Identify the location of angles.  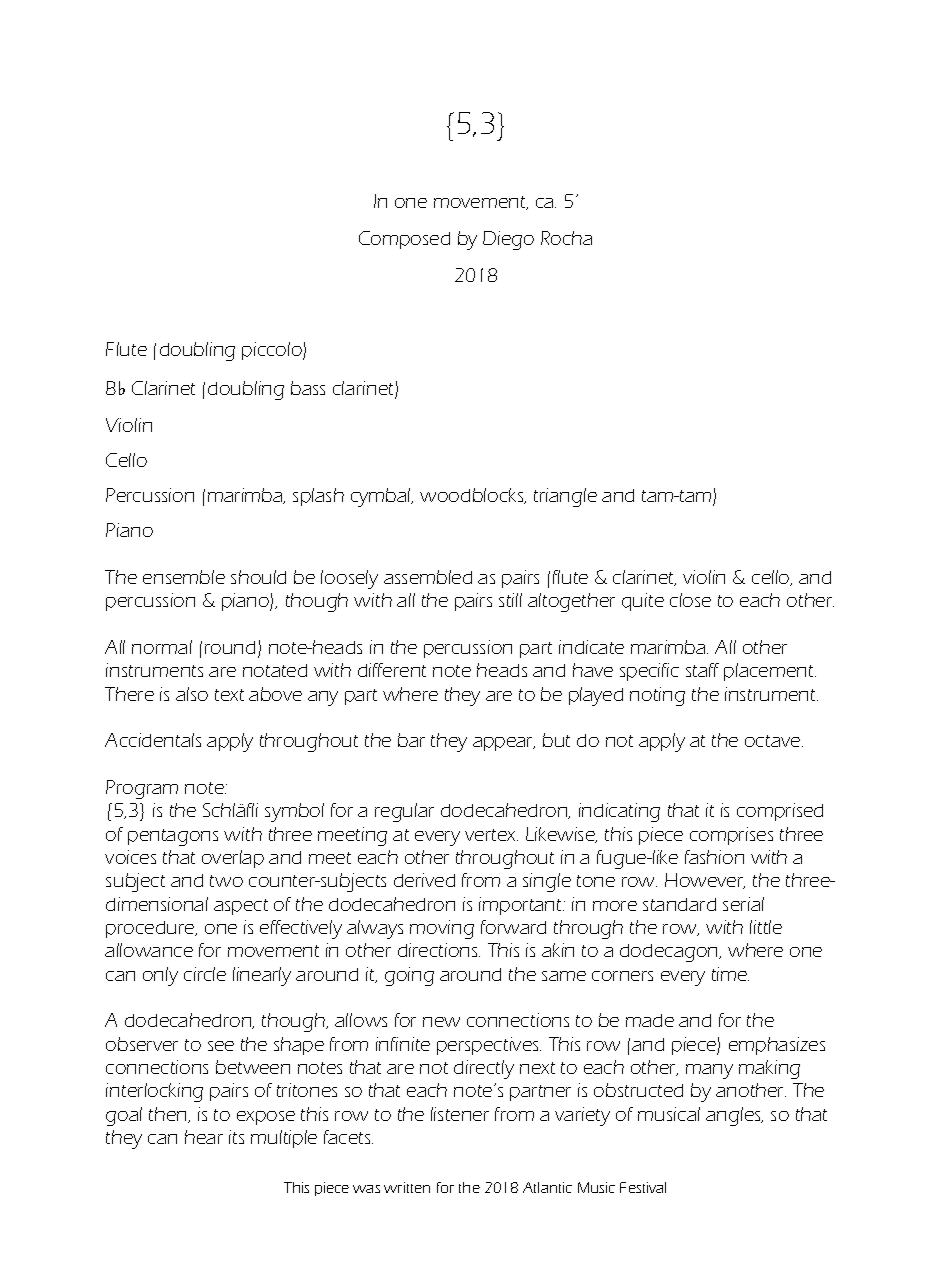
(734, 1116).
